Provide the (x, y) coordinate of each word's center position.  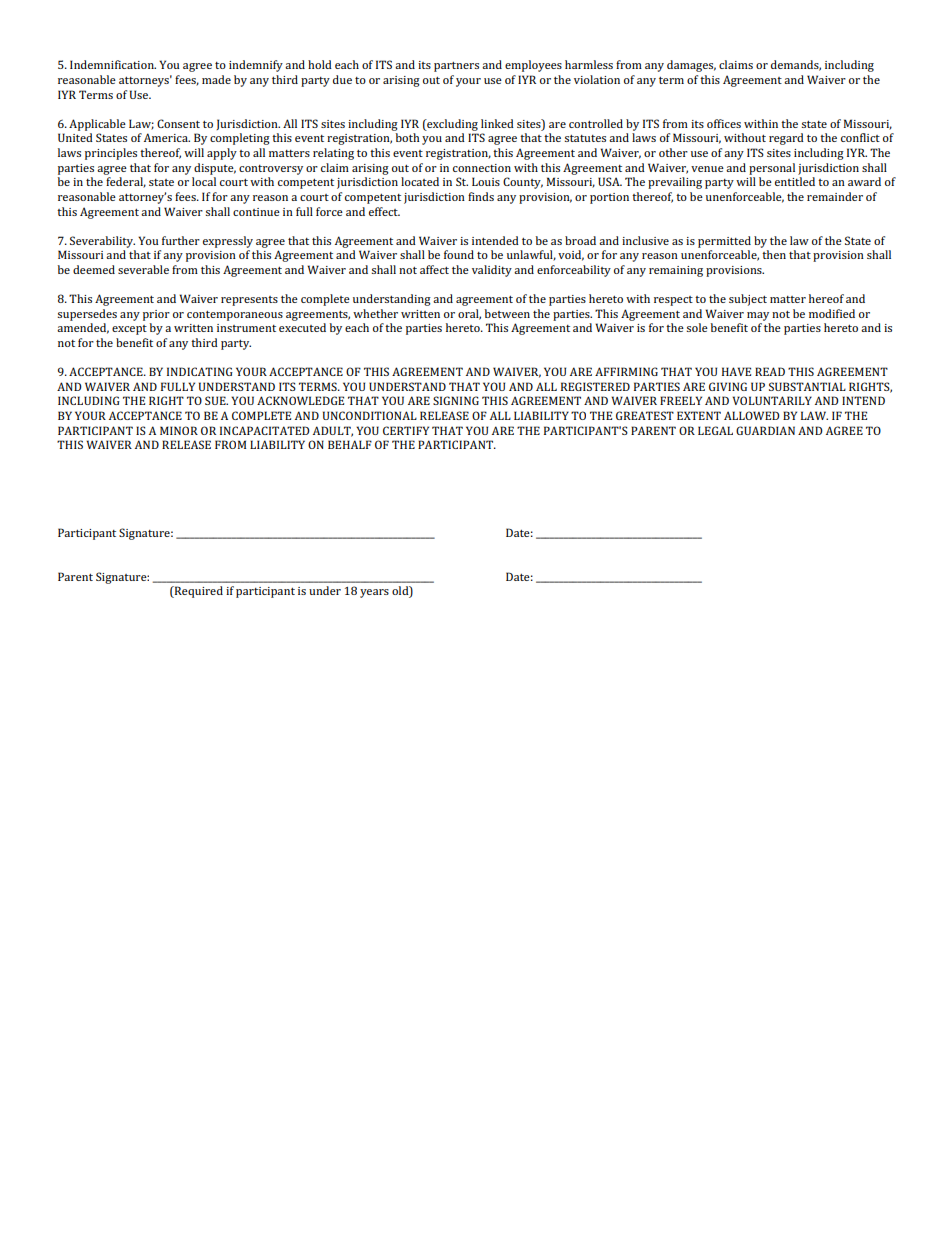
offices (724, 123)
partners (456, 67)
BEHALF (350, 444)
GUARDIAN (765, 430)
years (374, 593)
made (216, 79)
